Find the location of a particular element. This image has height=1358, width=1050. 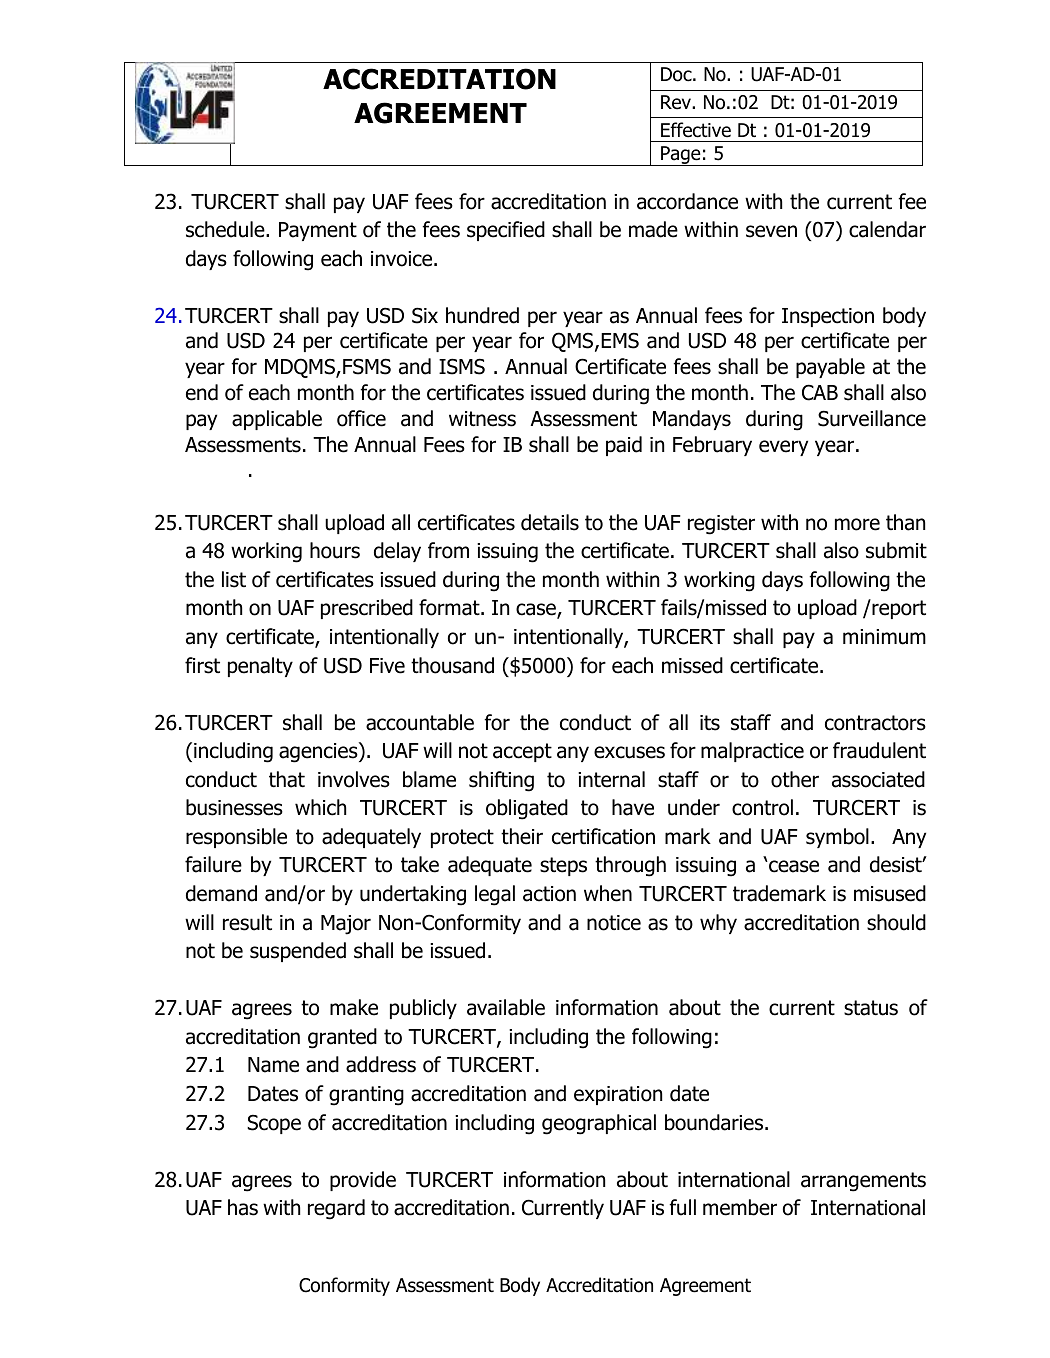

Payment is located at coordinates (318, 231).
